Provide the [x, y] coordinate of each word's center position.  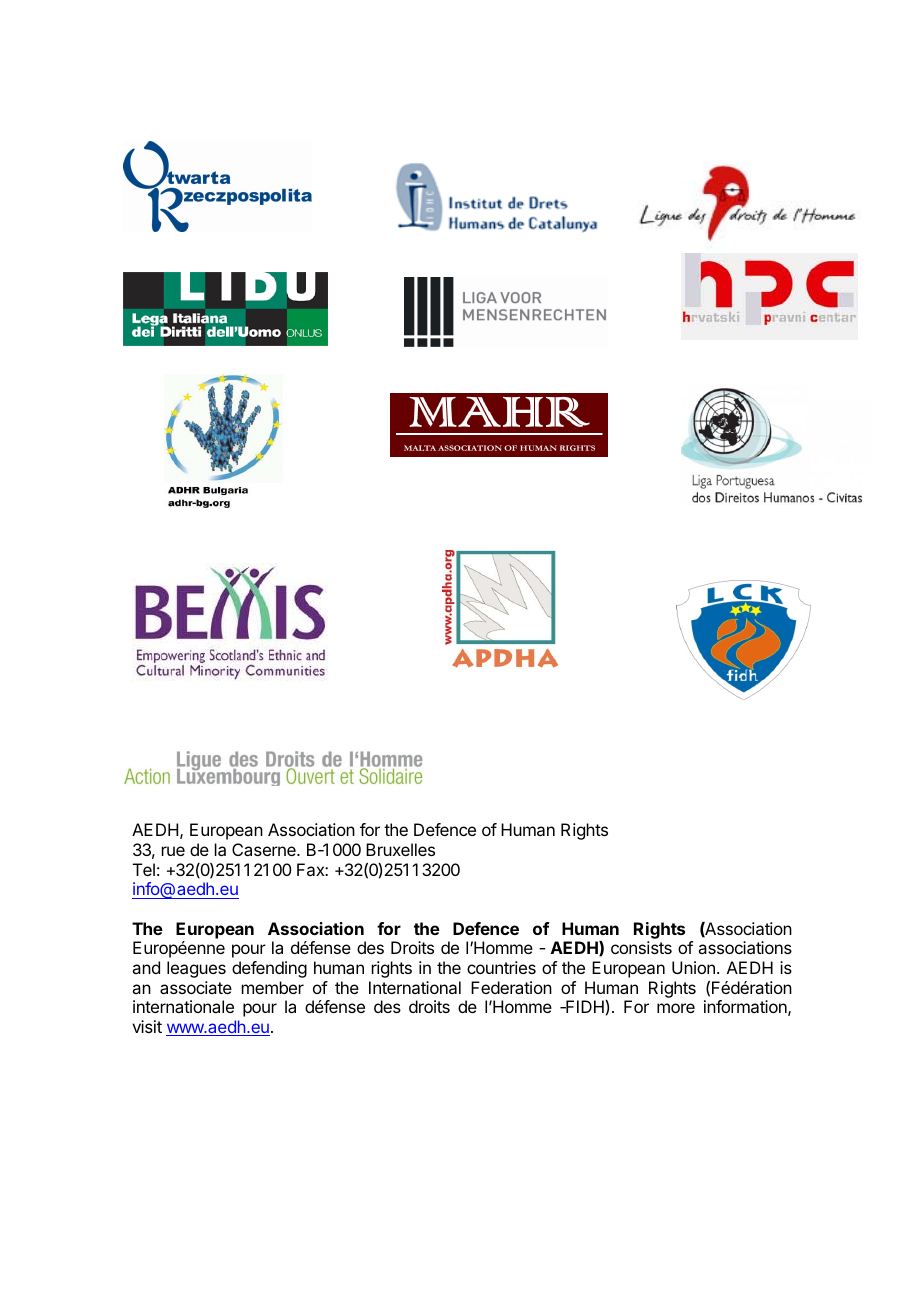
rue [173, 851]
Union [693, 967]
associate [196, 987]
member [273, 987]
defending [269, 969]
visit [147, 1026]
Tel [144, 869]
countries [501, 967]
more [676, 1008]
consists [641, 947]
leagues [196, 969]
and [146, 967]
